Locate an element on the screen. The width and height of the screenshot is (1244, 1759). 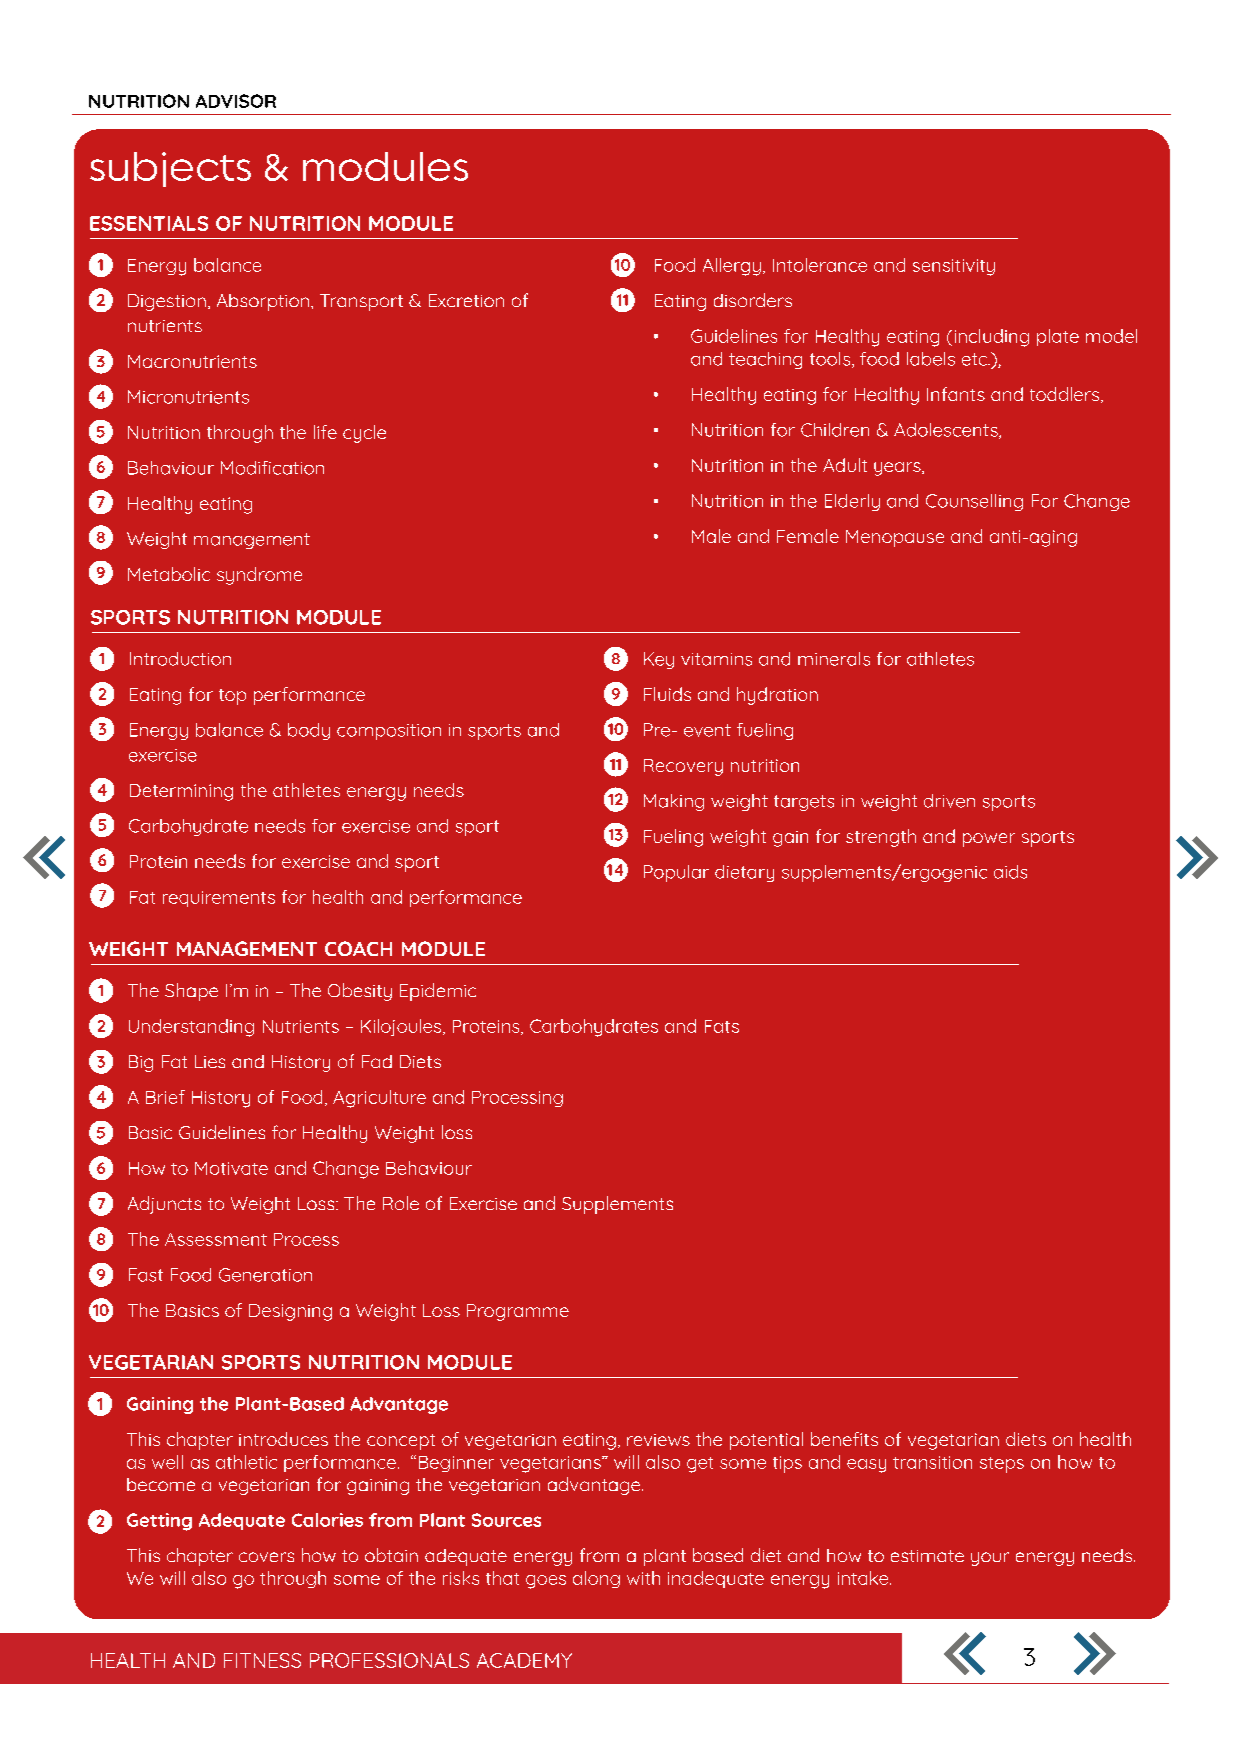
body is located at coordinates (309, 731).
